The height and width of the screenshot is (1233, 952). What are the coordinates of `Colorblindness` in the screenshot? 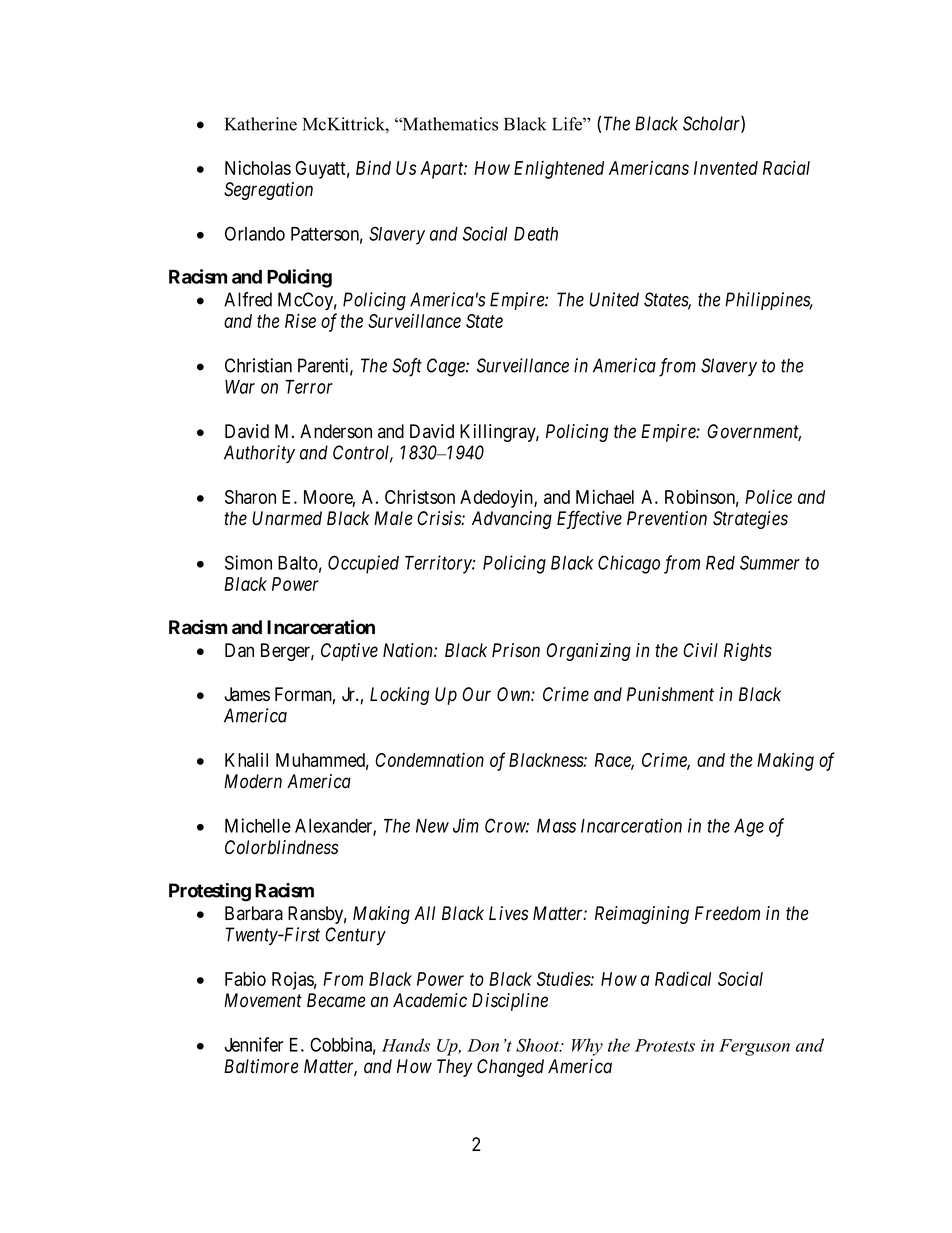 It's located at (281, 847).
